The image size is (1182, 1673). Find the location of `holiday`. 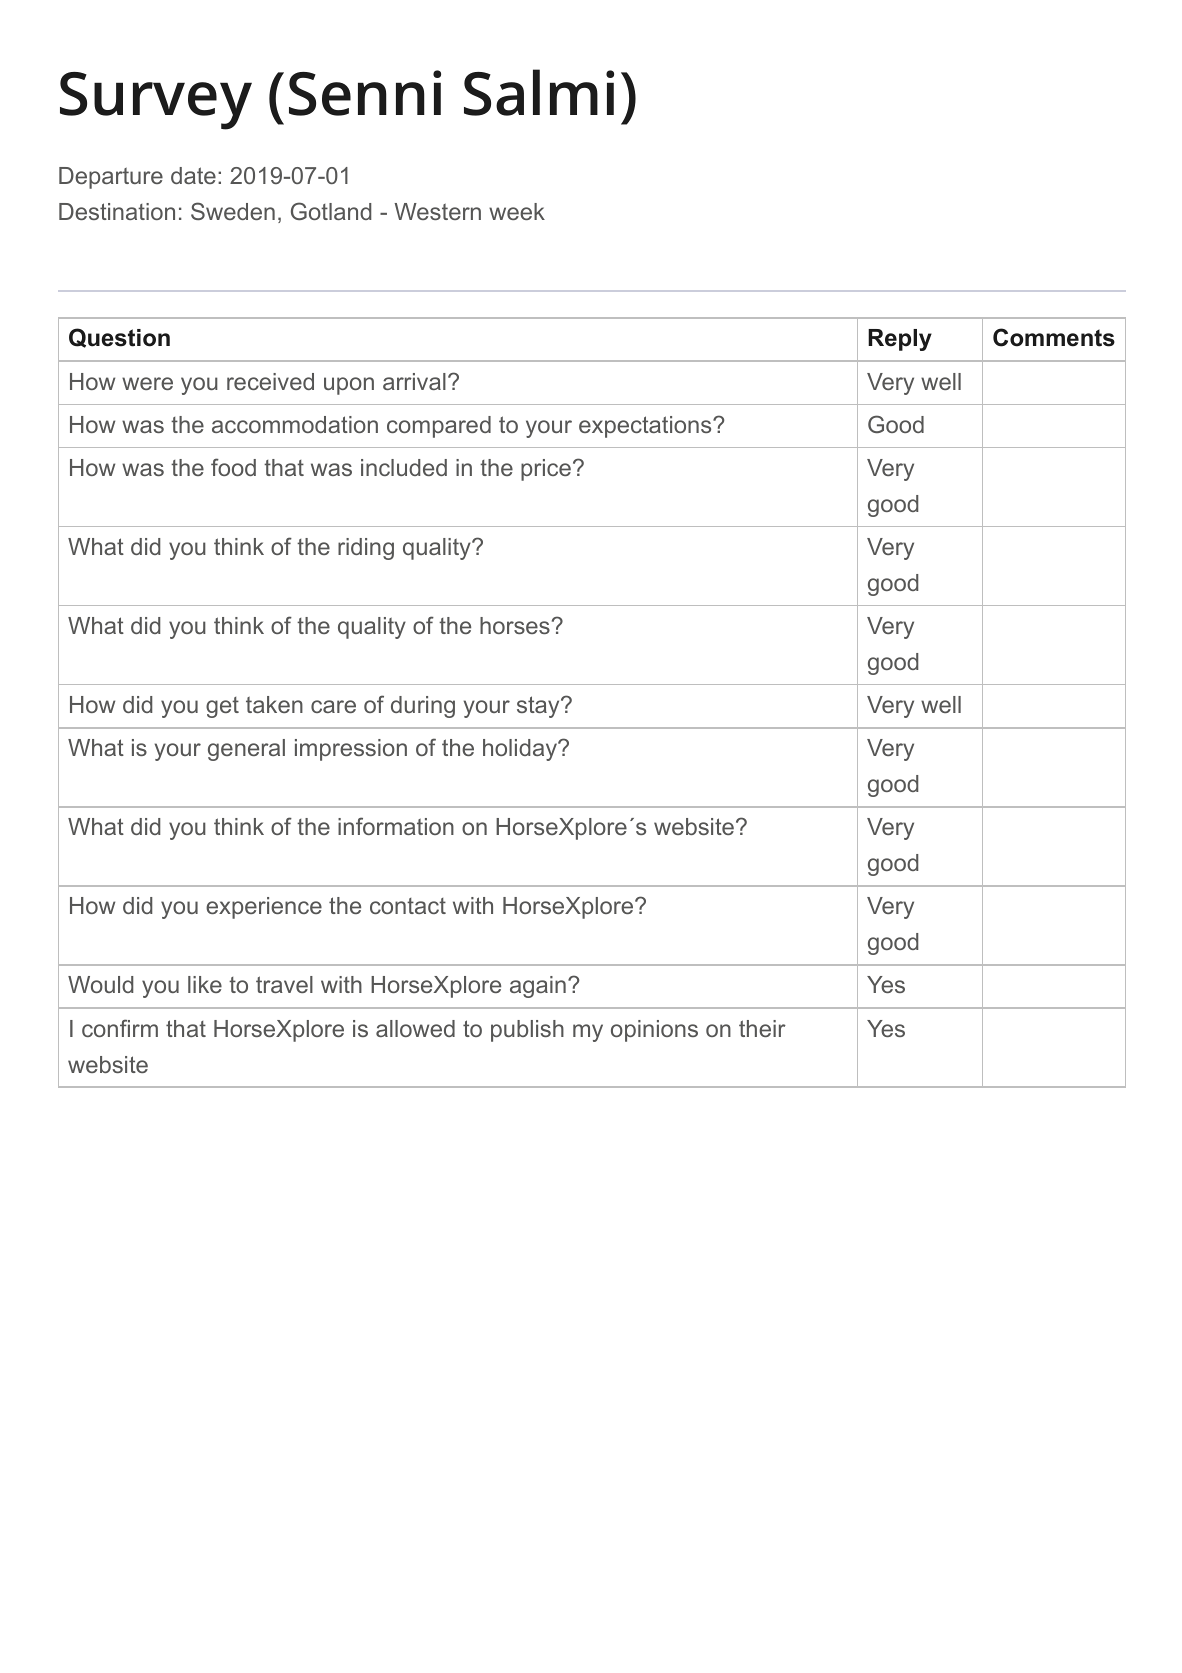

holiday is located at coordinates (521, 750).
